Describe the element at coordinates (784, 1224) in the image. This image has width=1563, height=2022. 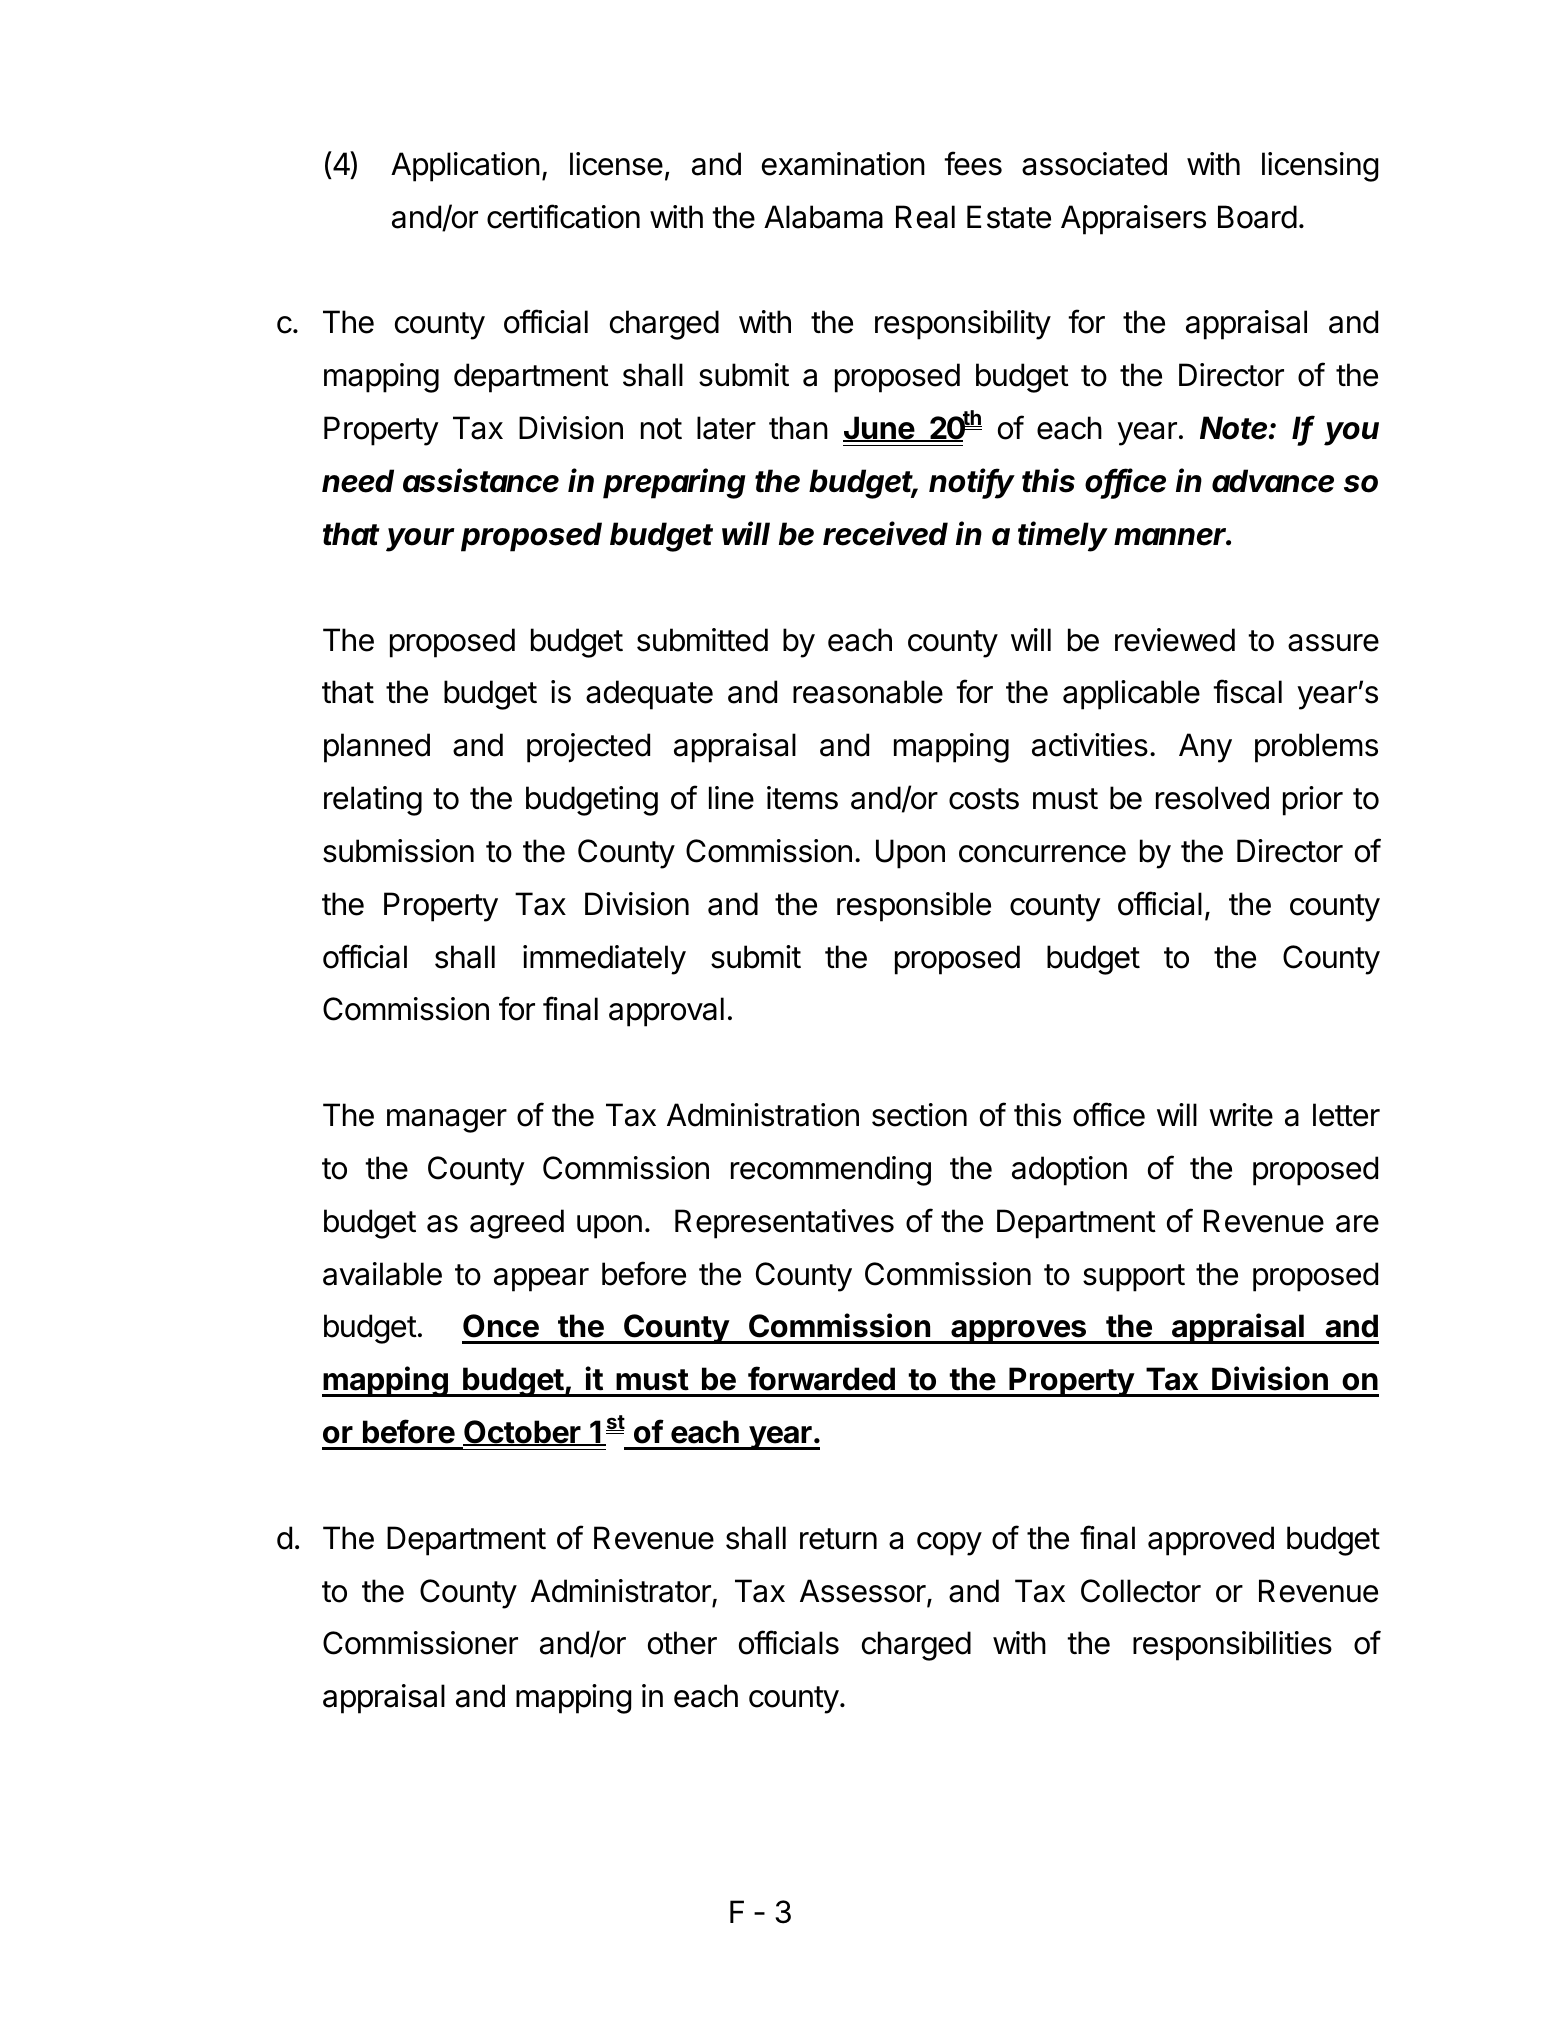
I see `Representatives` at that location.
